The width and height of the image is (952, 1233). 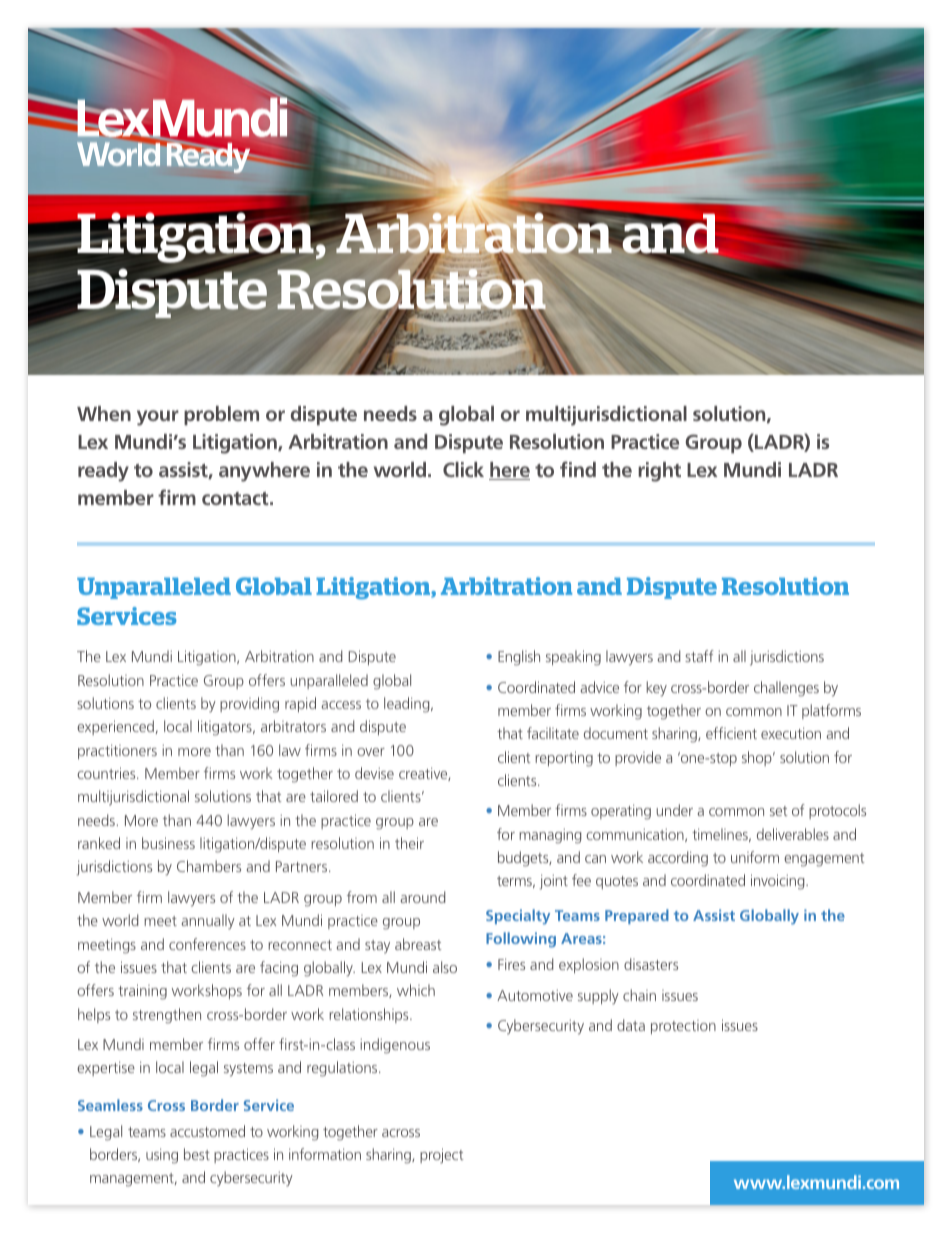 I want to click on accustomed, so click(x=207, y=1131).
